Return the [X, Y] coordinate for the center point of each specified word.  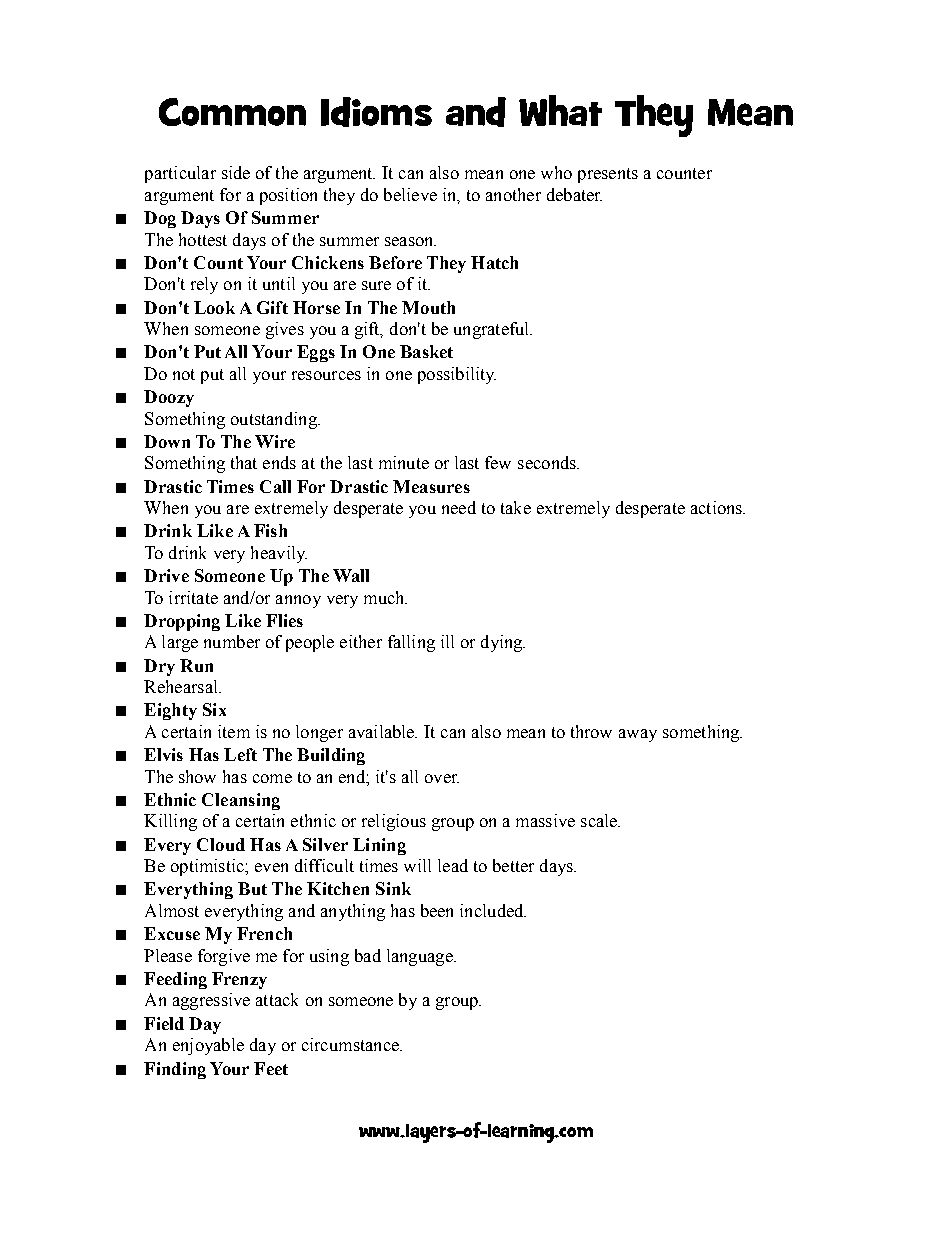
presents [608, 175]
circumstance [351, 1044]
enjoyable [208, 1046]
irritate [193, 597]
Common [232, 112]
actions [717, 507]
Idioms [376, 112]
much [385, 597]
